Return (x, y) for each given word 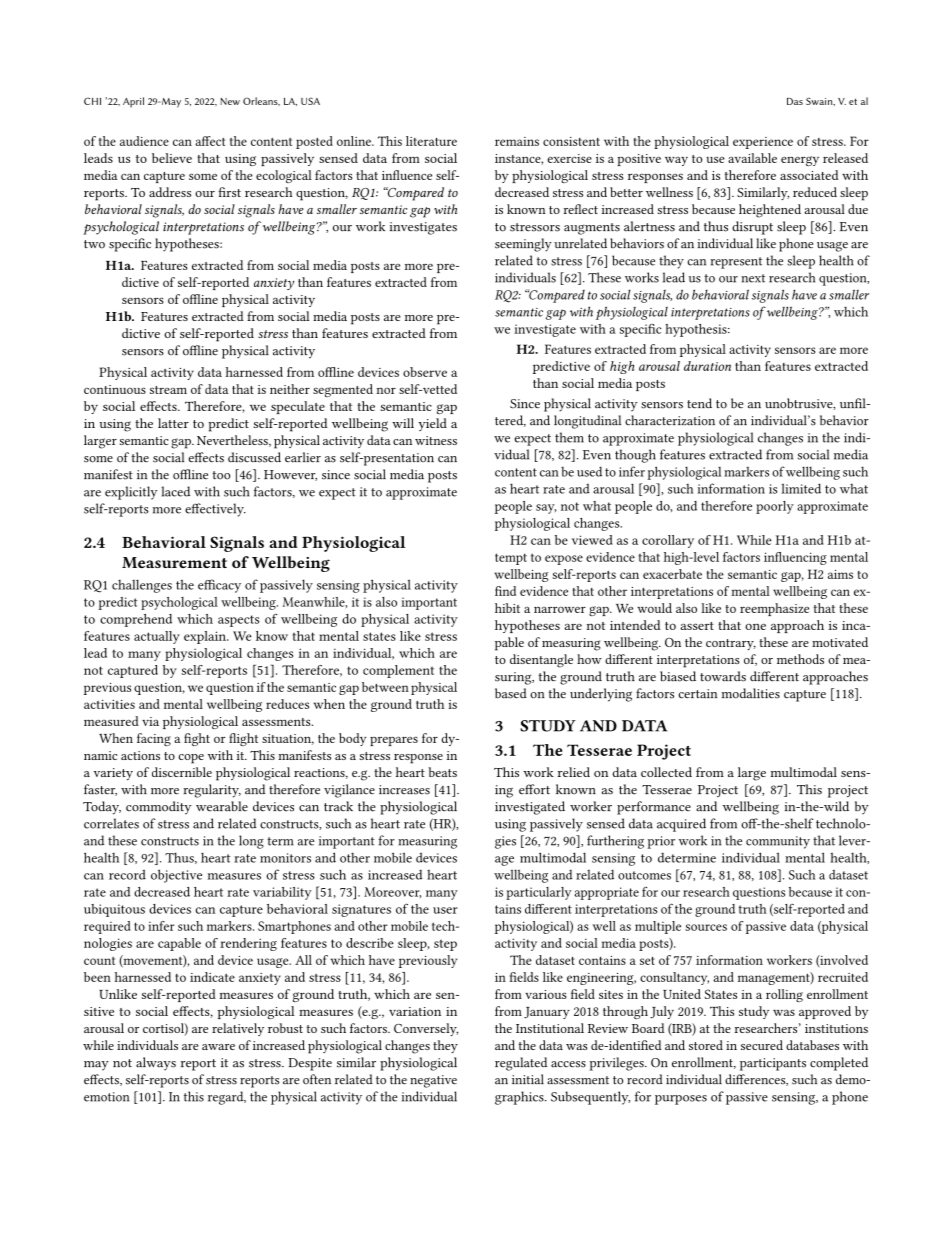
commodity (159, 808)
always (156, 1063)
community (778, 842)
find (505, 591)
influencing (795, 558)
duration (707, 366)
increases (404, 790)
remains (517, 141)
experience (763, 143)
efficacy (219, 586)
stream (168, 390)
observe (425, 372)
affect (210, 141)
